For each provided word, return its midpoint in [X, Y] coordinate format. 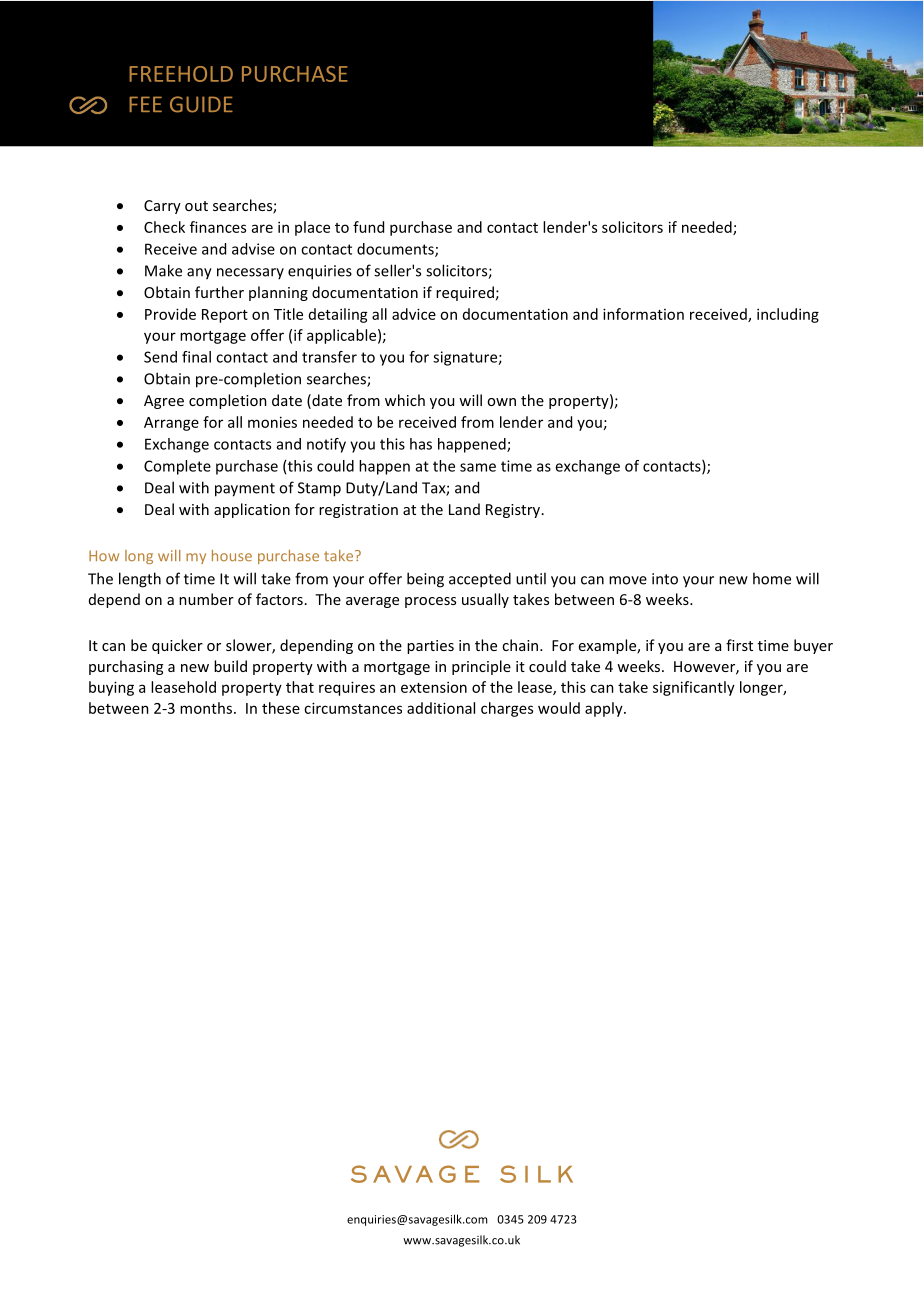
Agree [164, 402]
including [788, 315]
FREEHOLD [181, 74]
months [206, 708]
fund [368, 227]
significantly [694, 688]
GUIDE [201, 104]
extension [434, 687]
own [501, 402]
